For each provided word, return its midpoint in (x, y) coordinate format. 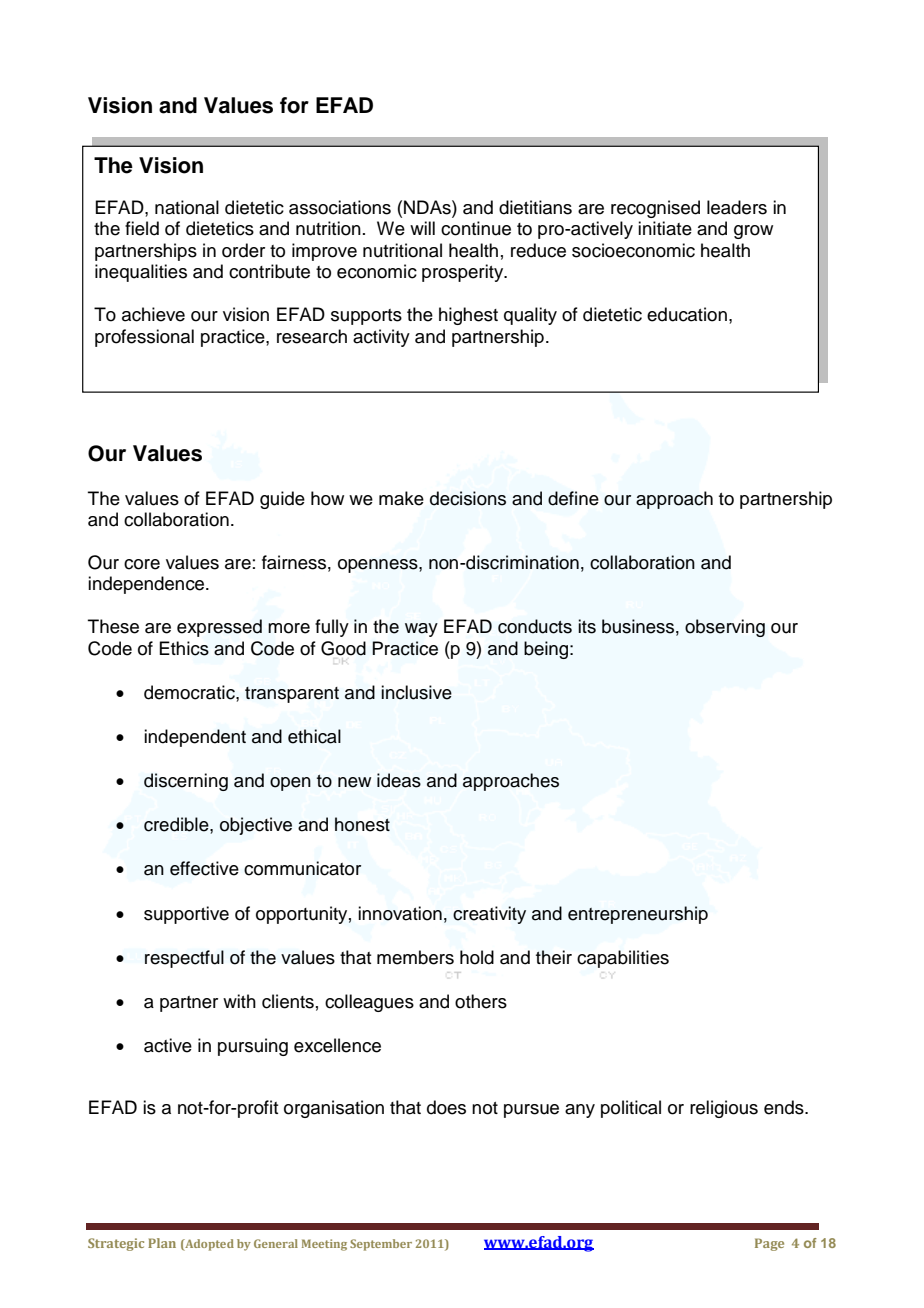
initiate (665, 228)
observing (725, 628)
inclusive (416, 692)
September (381, 1245)
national (187, 207)
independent (195, 738)
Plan (162, 1243)
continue (476, 228)
